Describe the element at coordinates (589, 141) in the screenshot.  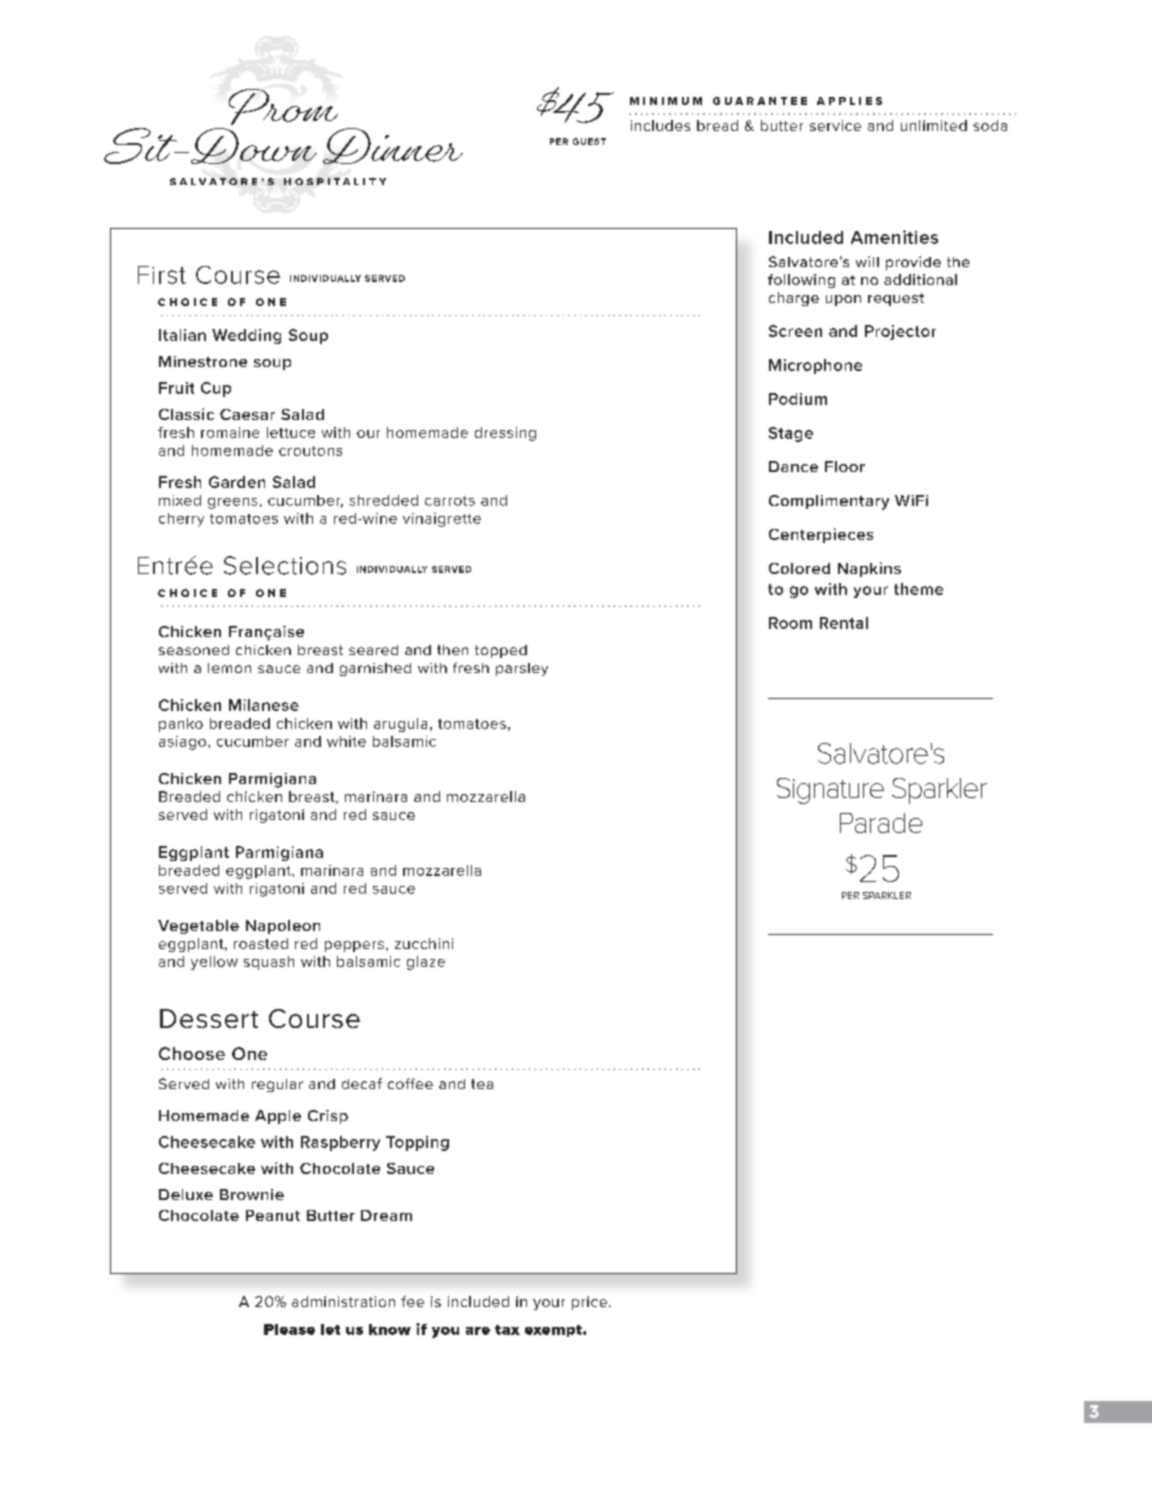
I see `GUEST` at that location.
